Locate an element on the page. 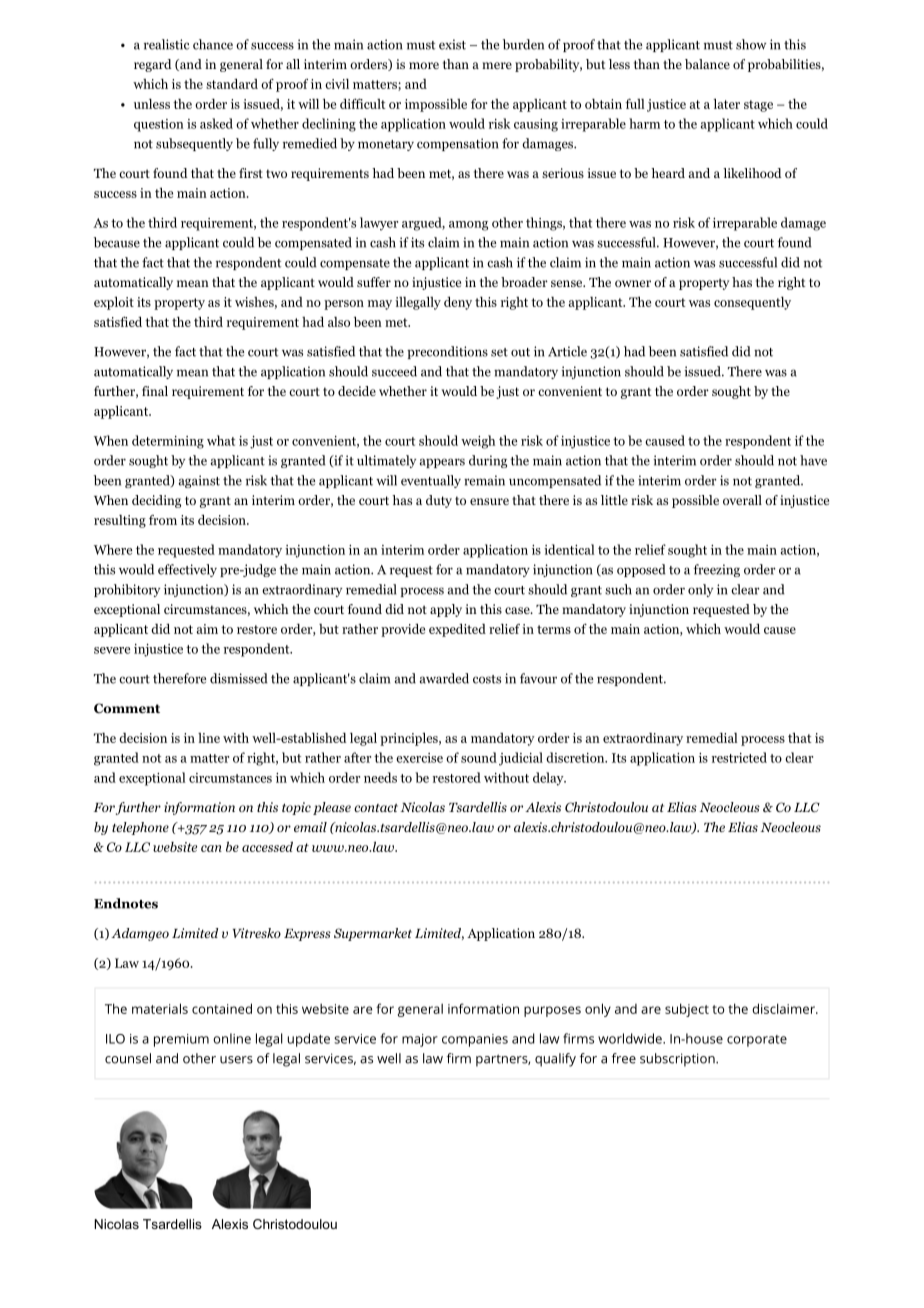 Image resolution: width=924 pixels, height=1308 pixels. balance is located at coordinates (707, 64).
